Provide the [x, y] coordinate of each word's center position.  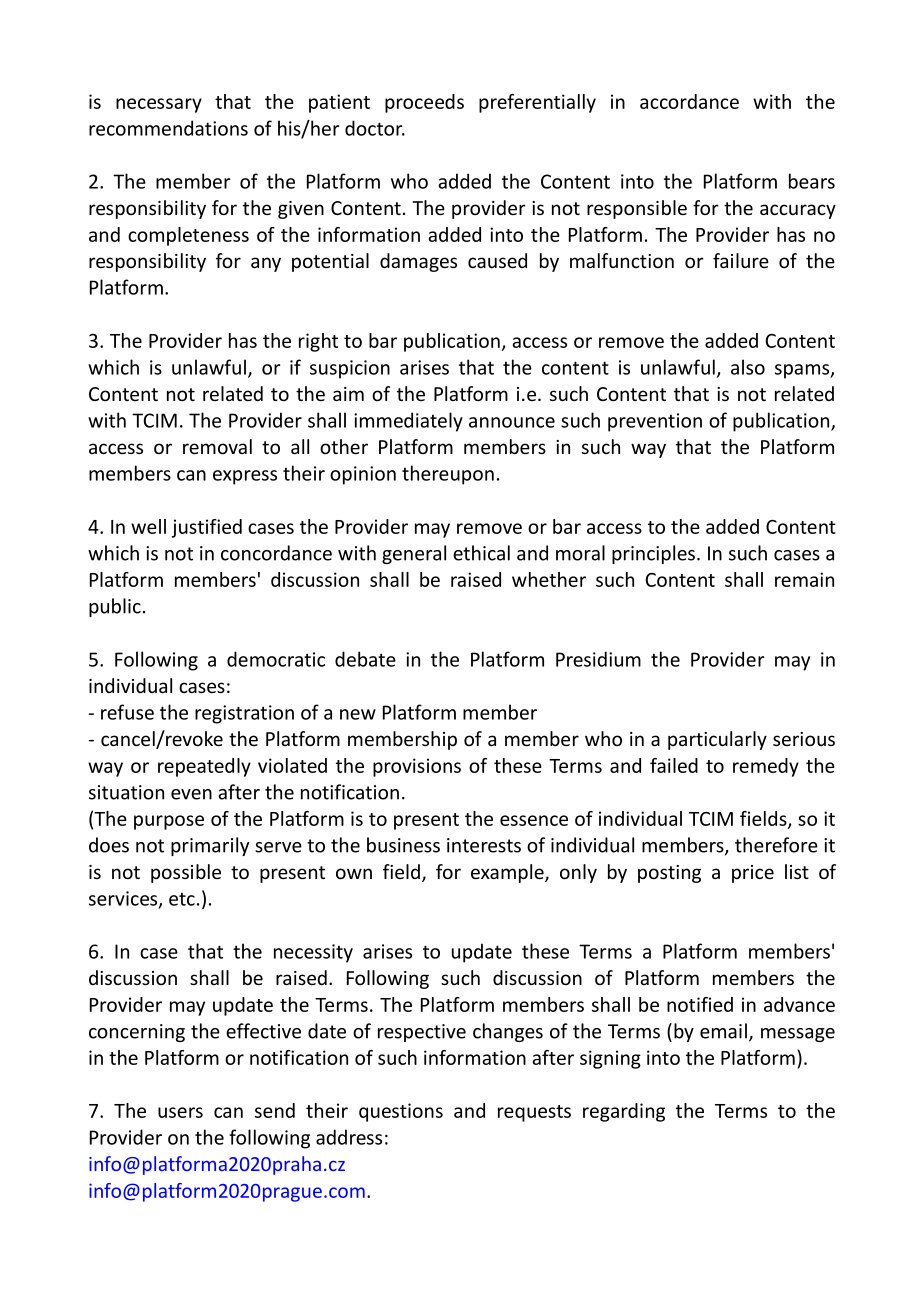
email [723, 1031]
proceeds [424, 103]
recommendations [168, 128]
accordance [689, 101]
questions [401, 1112]
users [180, 1112]
